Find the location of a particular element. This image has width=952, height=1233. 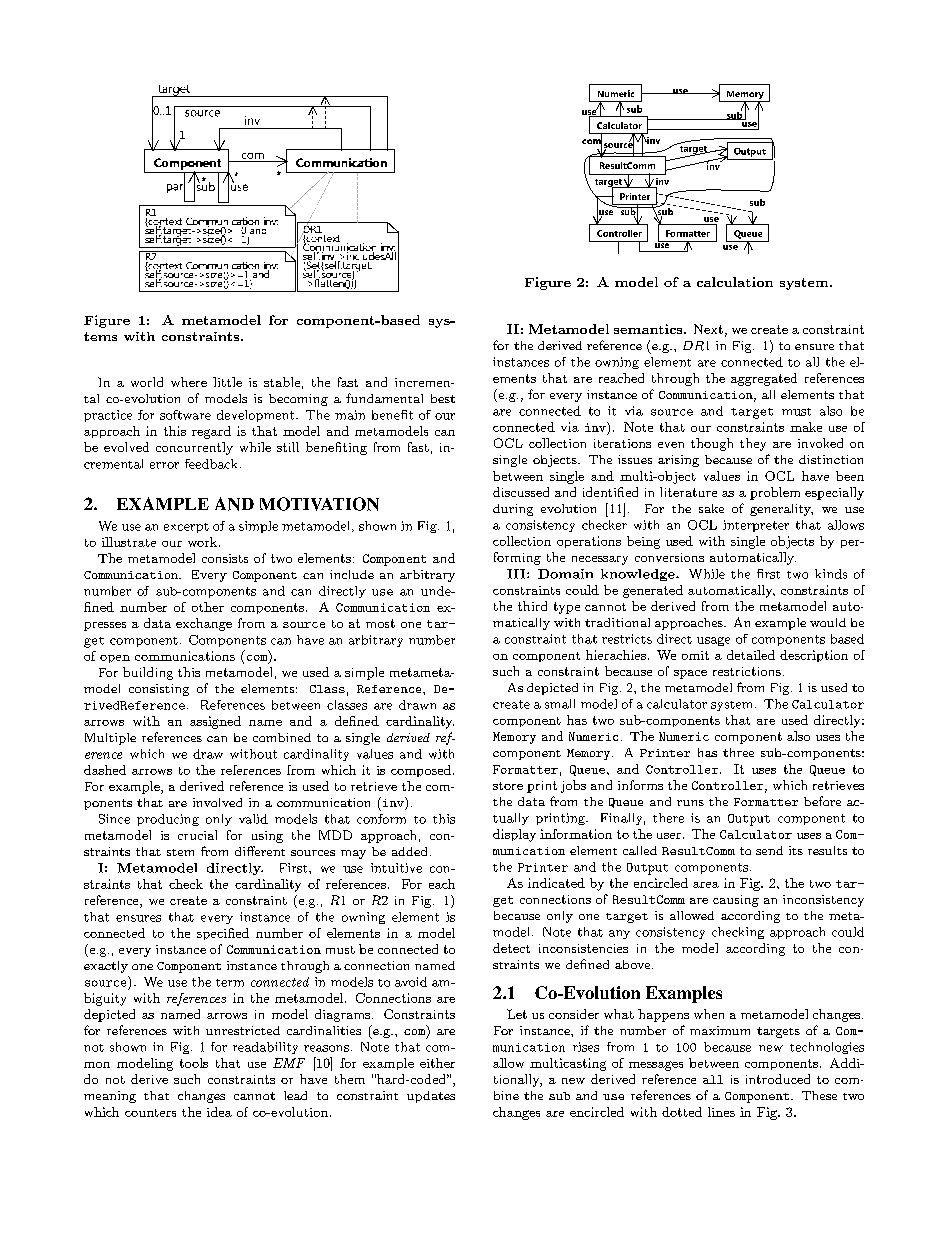

assigned is located at coordinates (215, 722).
